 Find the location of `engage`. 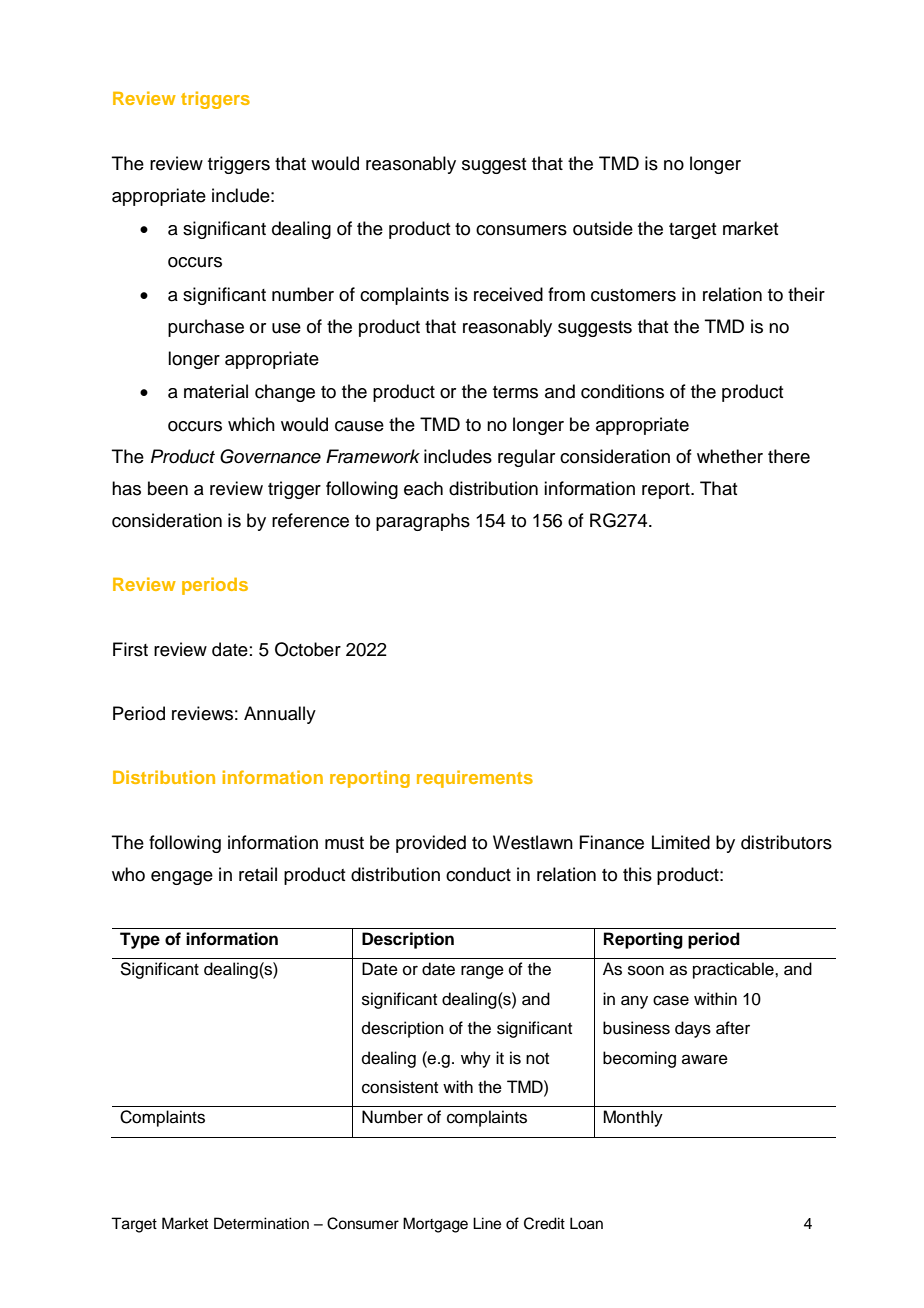

engage is located at coordinates (182, 878).
